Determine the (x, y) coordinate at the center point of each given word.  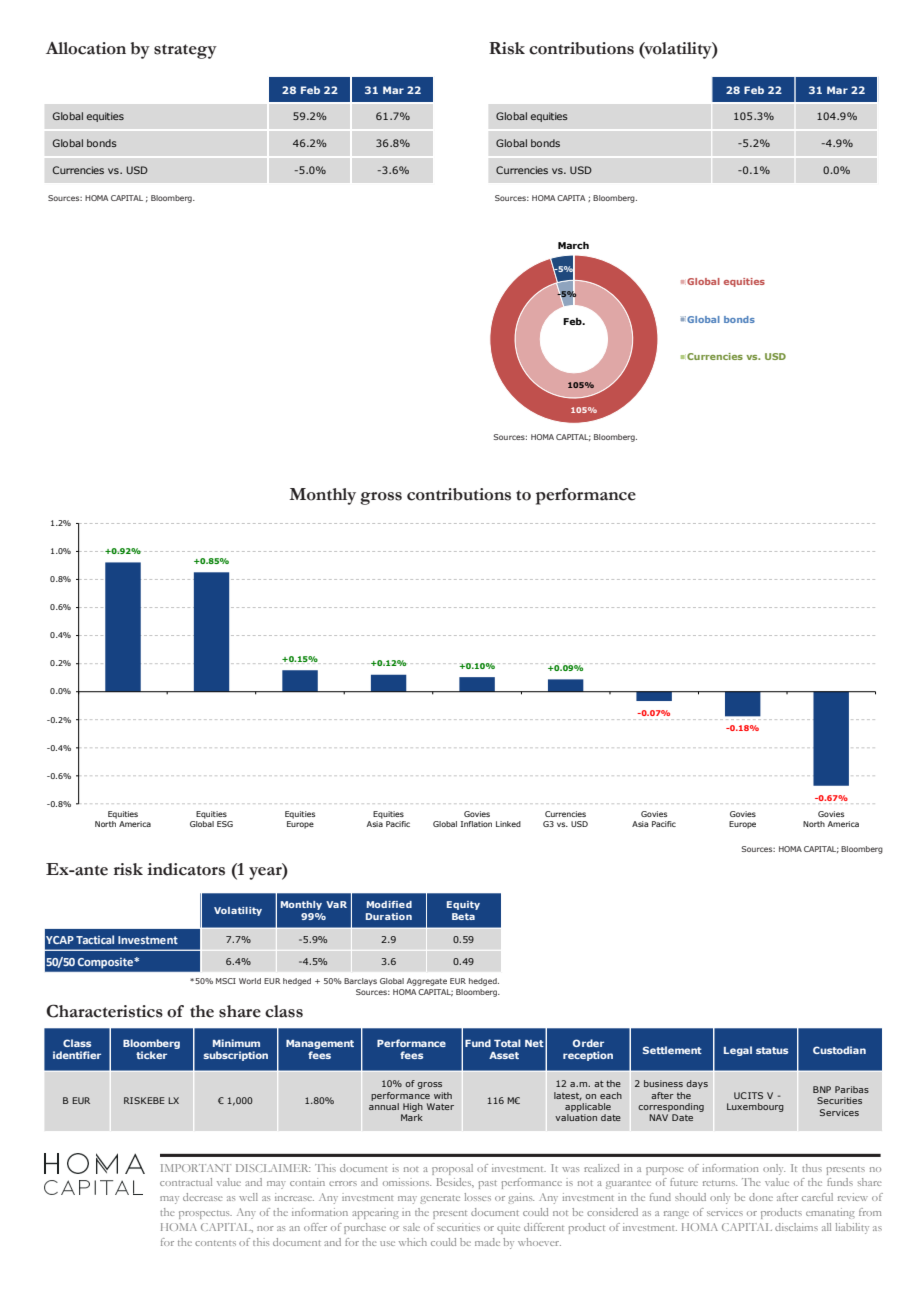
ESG (225, 824)
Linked (508, 824)
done (761, 1197)
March (573, 245)
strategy (185, 51)
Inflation (476, 824)
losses (477, 1197)
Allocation (86, 48)
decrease (203, 1197)
